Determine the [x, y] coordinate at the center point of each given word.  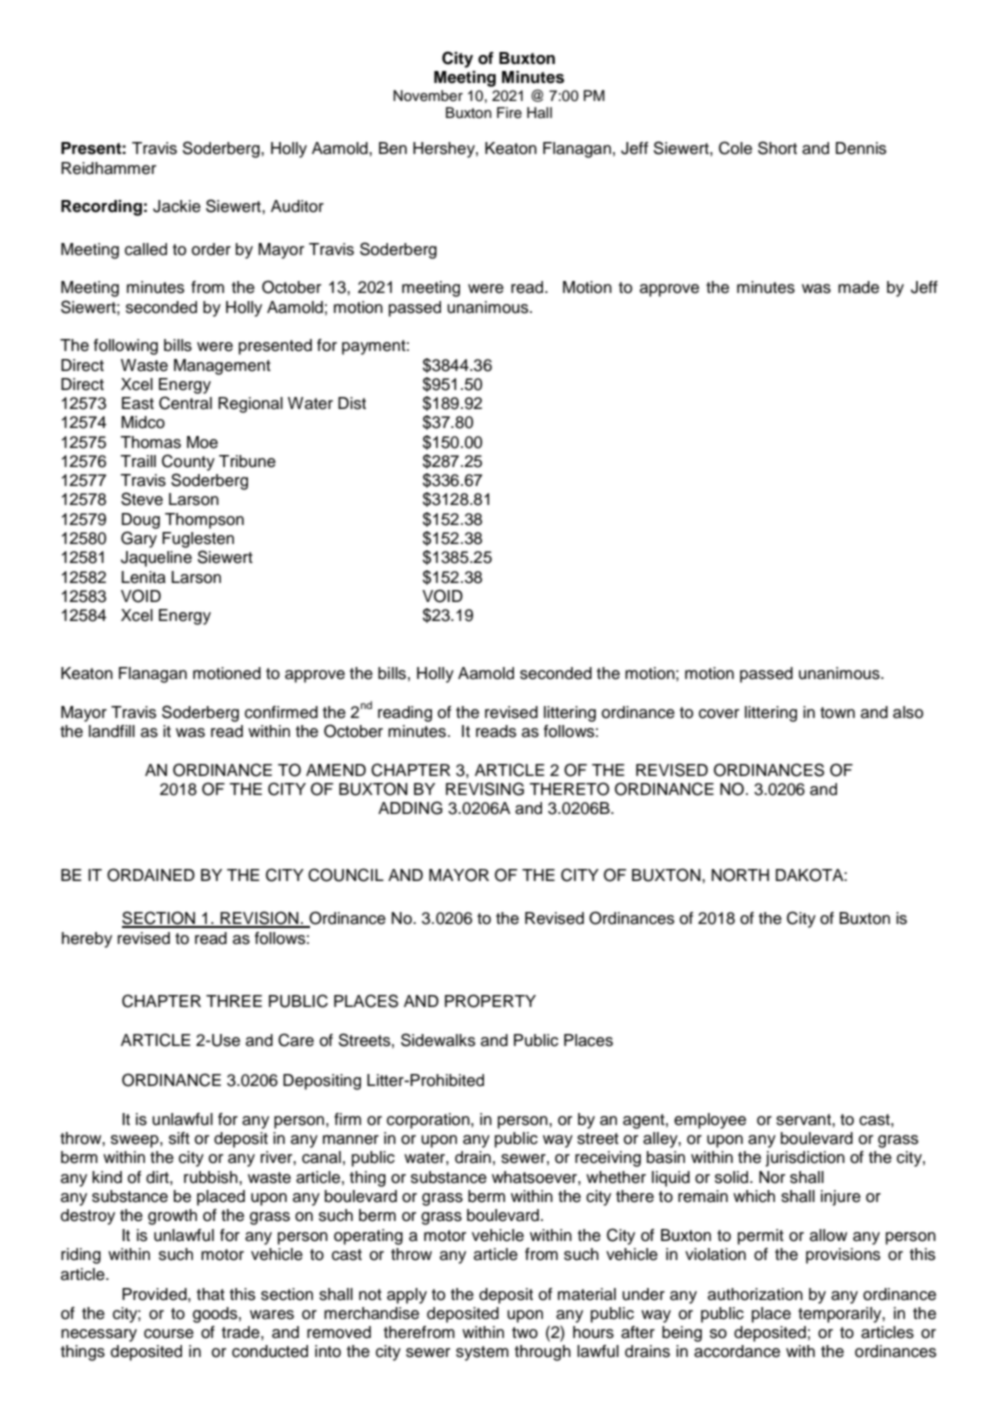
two [525, 1333]
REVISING [485, 789]
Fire [509, 113]
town [837, 713]
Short [777, 148]
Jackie [177, 206]
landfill [112, 731]
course [169, 1334]
